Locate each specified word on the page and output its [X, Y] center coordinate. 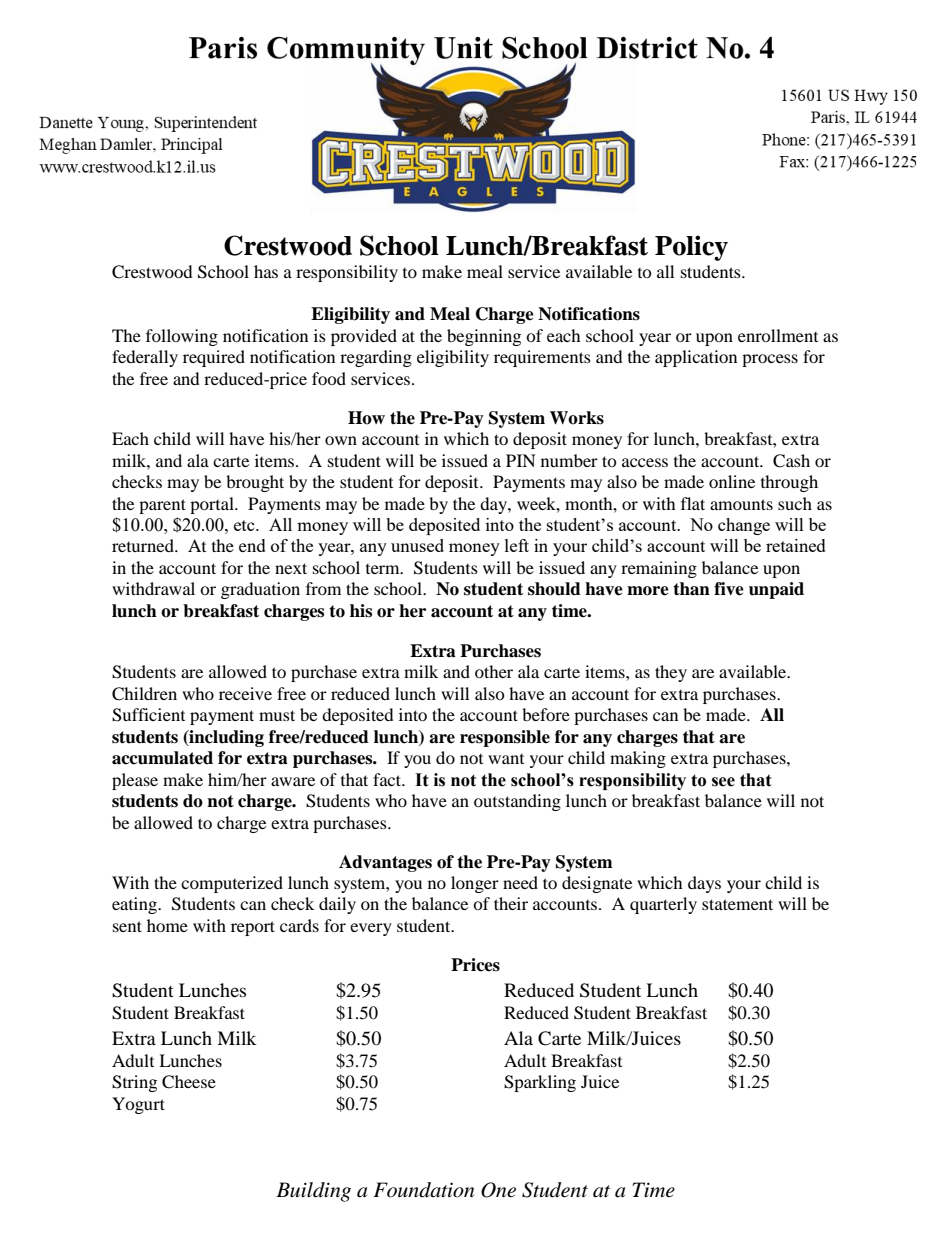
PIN [521, 460]
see [723, 782]
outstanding [517, 802]
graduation [260, 590]
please [135, 781]
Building [313, 1192]
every [371, 929]
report [253, 928]
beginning [484, 337]
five [729, 589]
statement [737, 904]
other [494, 671]
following [182, 337]
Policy [691, 248]
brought [255, 483]
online [732, 481]
